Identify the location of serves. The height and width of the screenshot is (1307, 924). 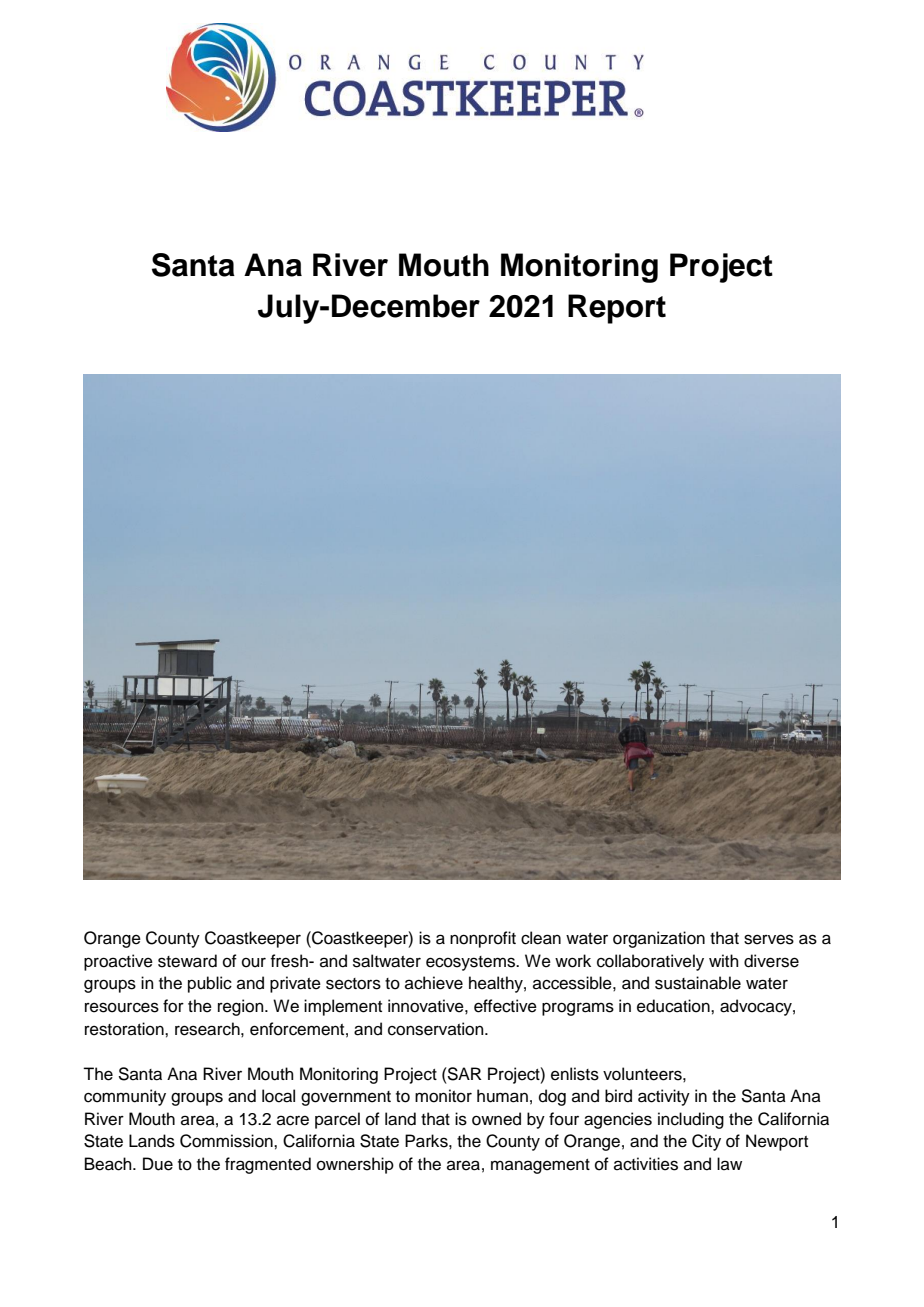
(769, 939).
